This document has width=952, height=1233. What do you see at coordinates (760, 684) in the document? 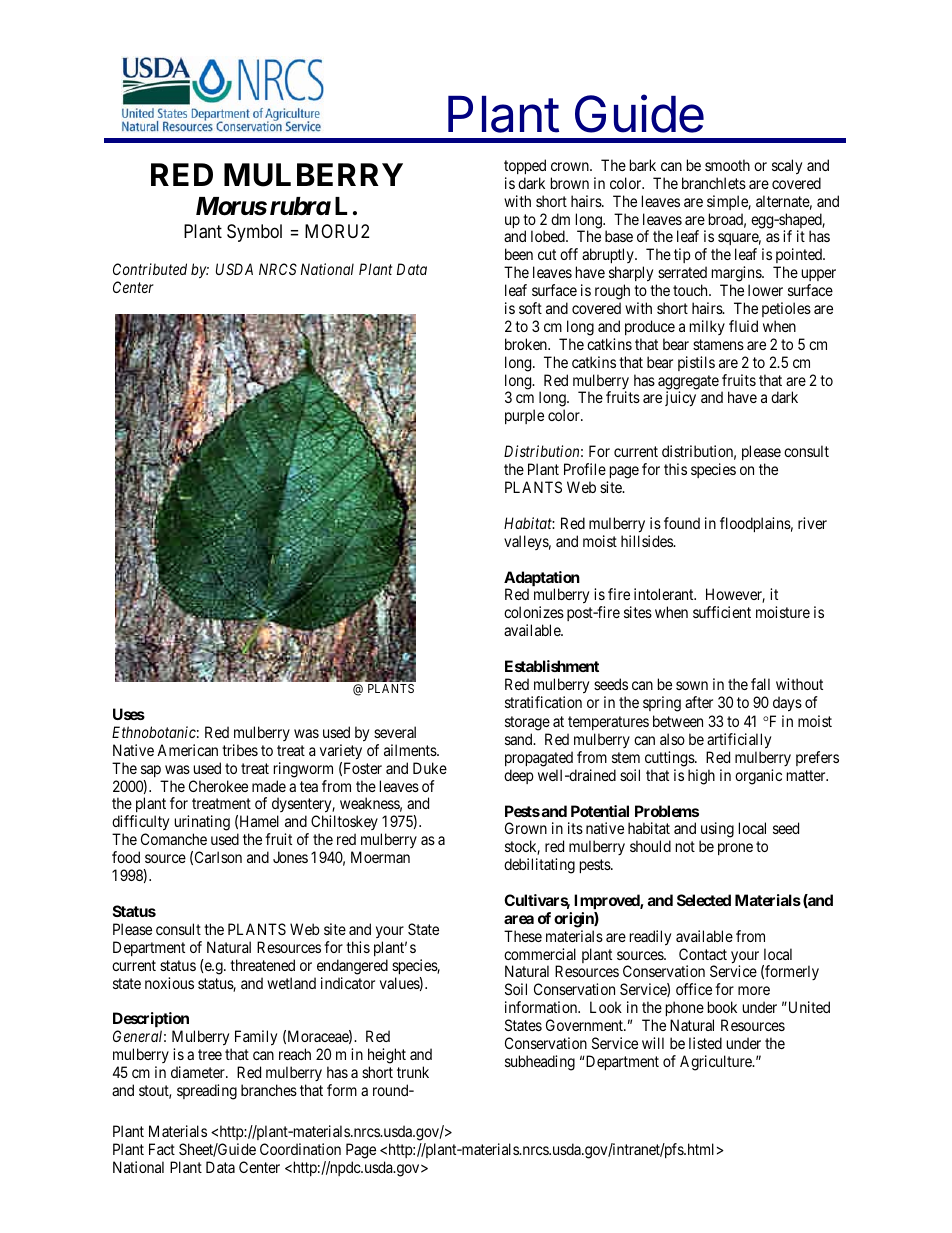
I see `fall` at bounding box center [760, 684].
